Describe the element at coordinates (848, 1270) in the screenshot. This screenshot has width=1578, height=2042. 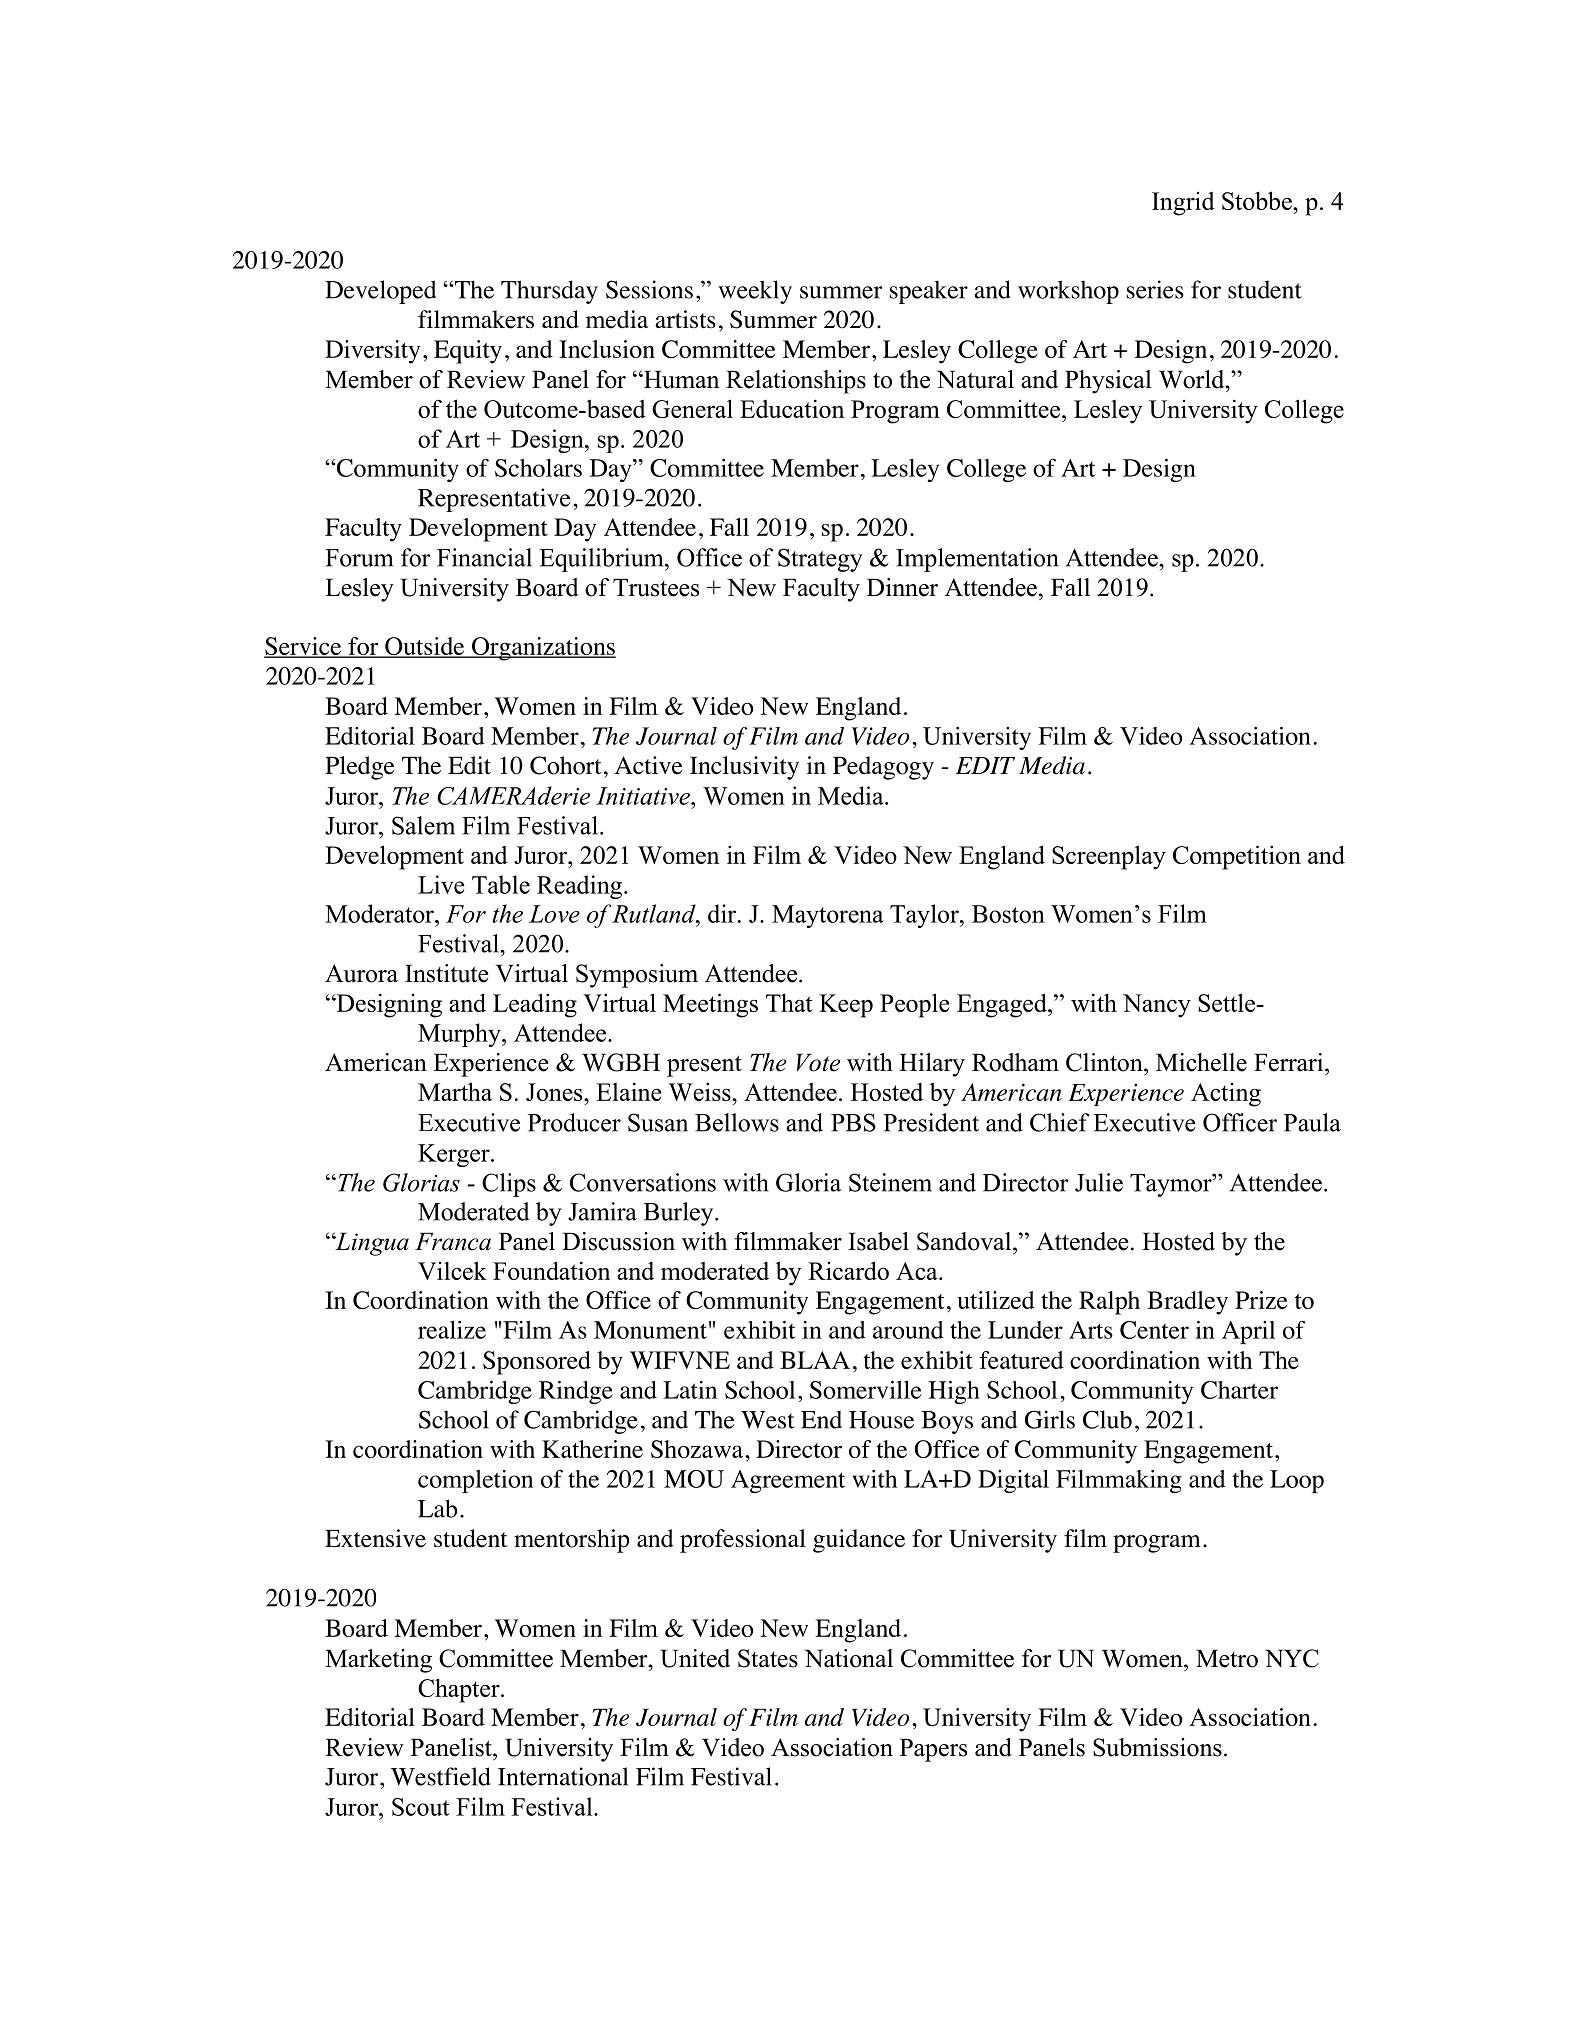
I see `Ricardo` at that location.
